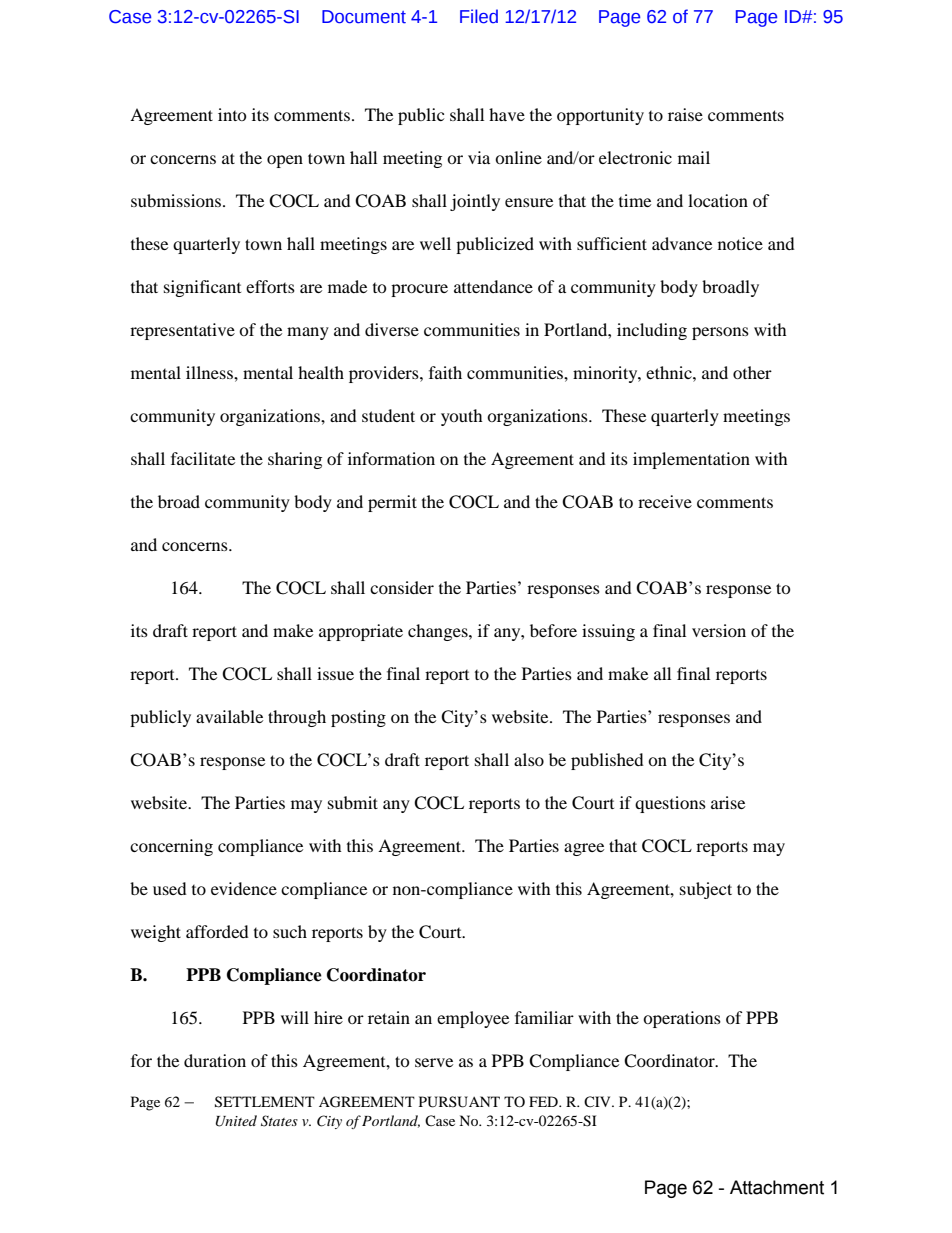 Image resolution: width=952 pixels, height=1233 pixels. Describe the element at coordinates (691, 460) in the document. I see `implementation` at that location.
